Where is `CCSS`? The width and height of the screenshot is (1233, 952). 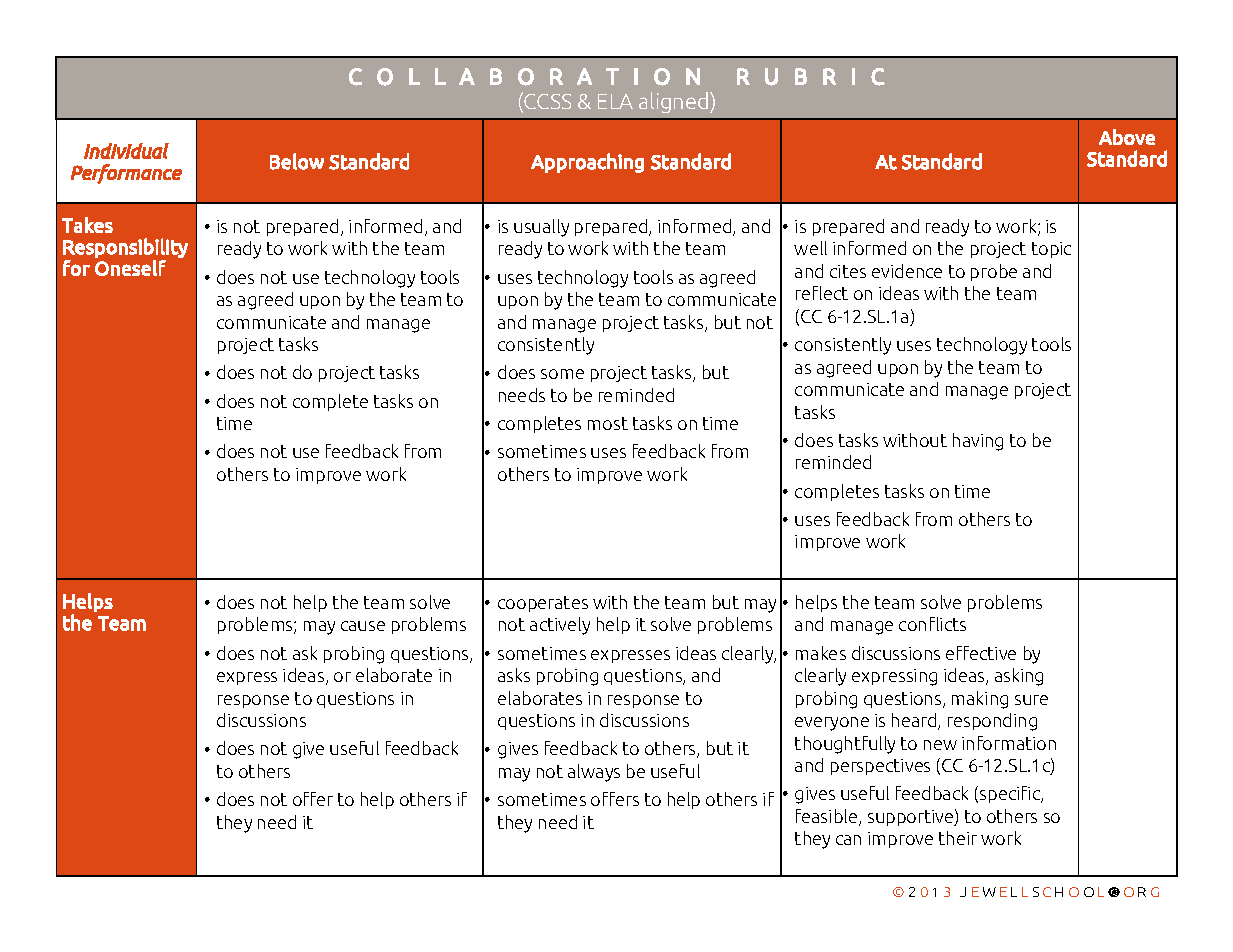 CCSS is located at coordinates (547, 101).
